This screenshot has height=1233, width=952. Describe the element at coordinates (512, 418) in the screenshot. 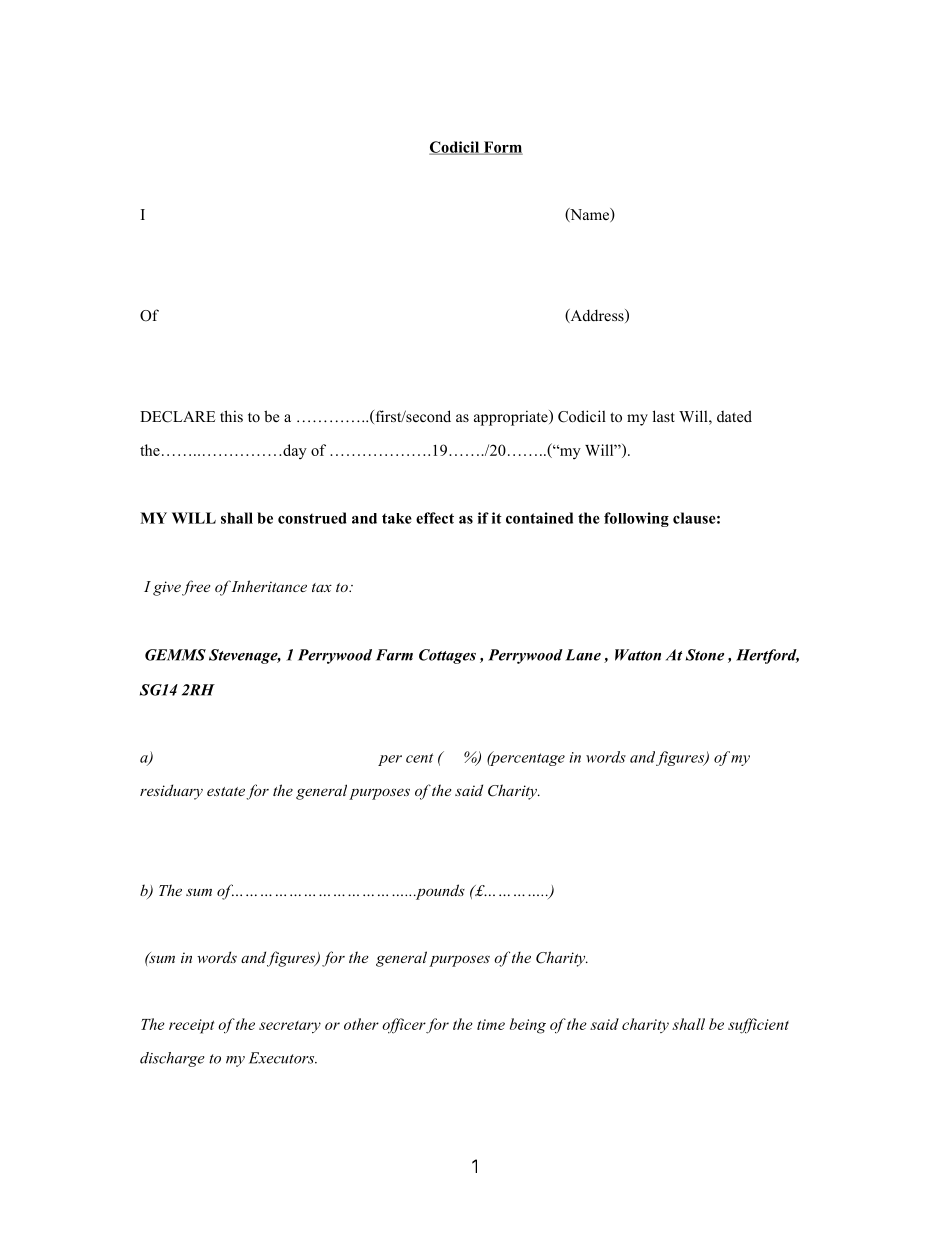

I see `appropriate` at that location.
